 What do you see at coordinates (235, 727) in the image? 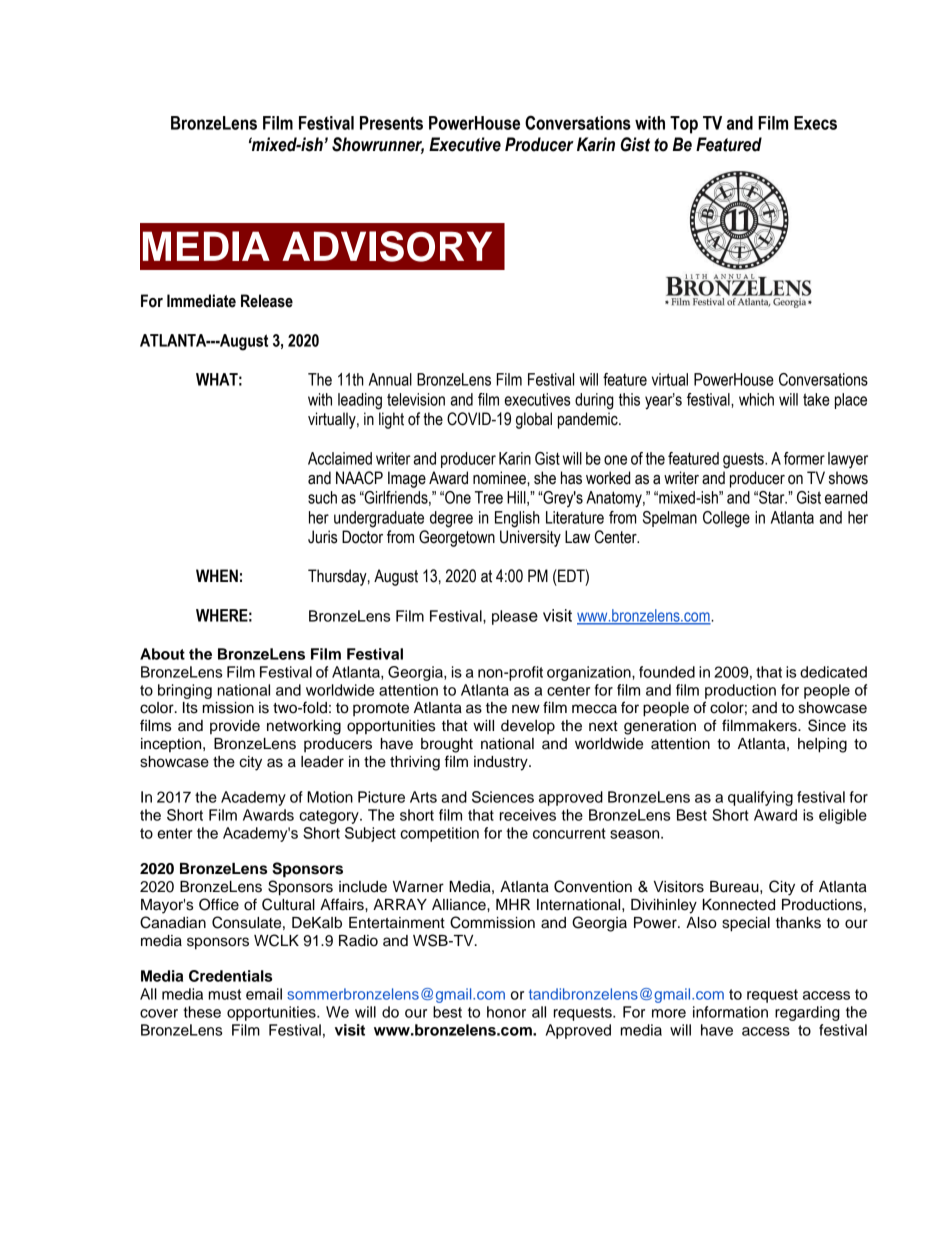
I see `provide` at bounding box center [235, 727].
